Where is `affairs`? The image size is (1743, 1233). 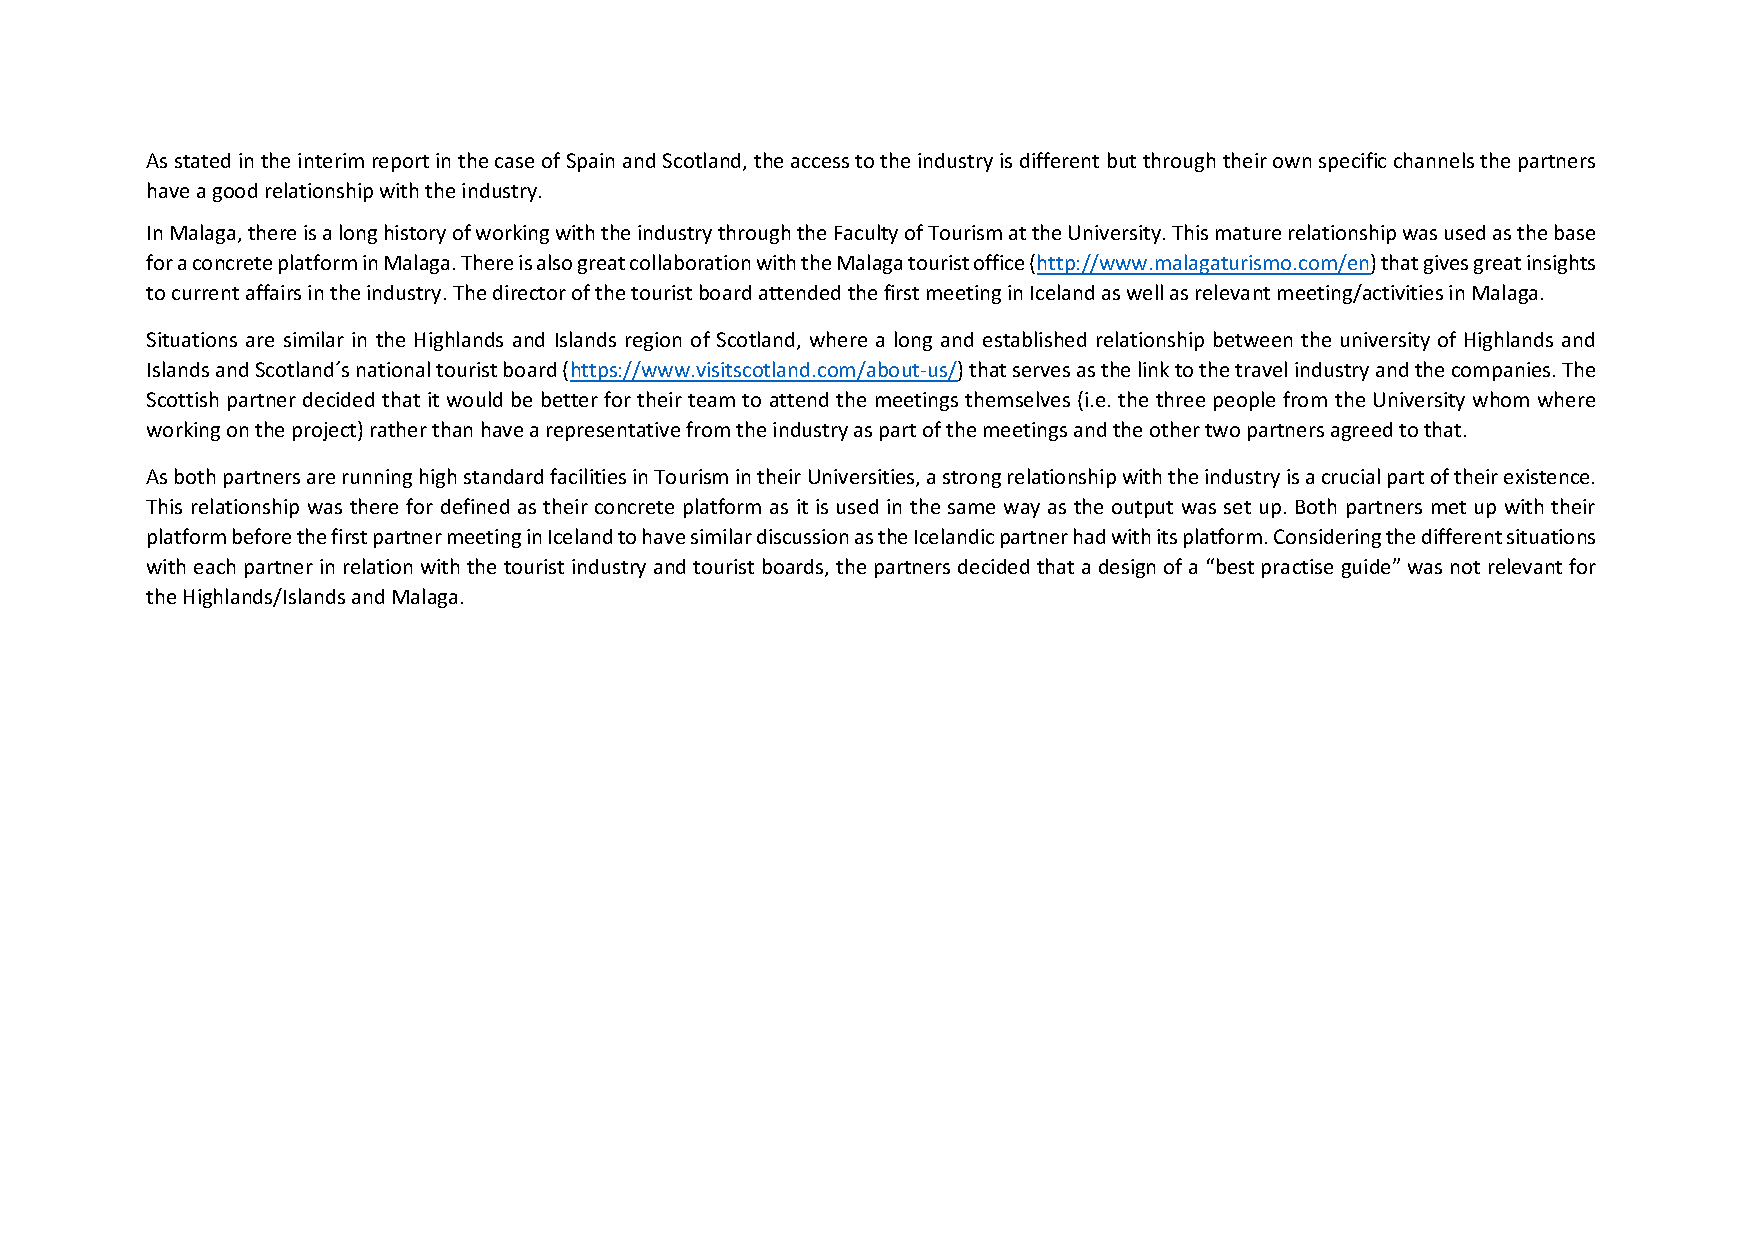 affairs is located at coordinates (273, 292).
